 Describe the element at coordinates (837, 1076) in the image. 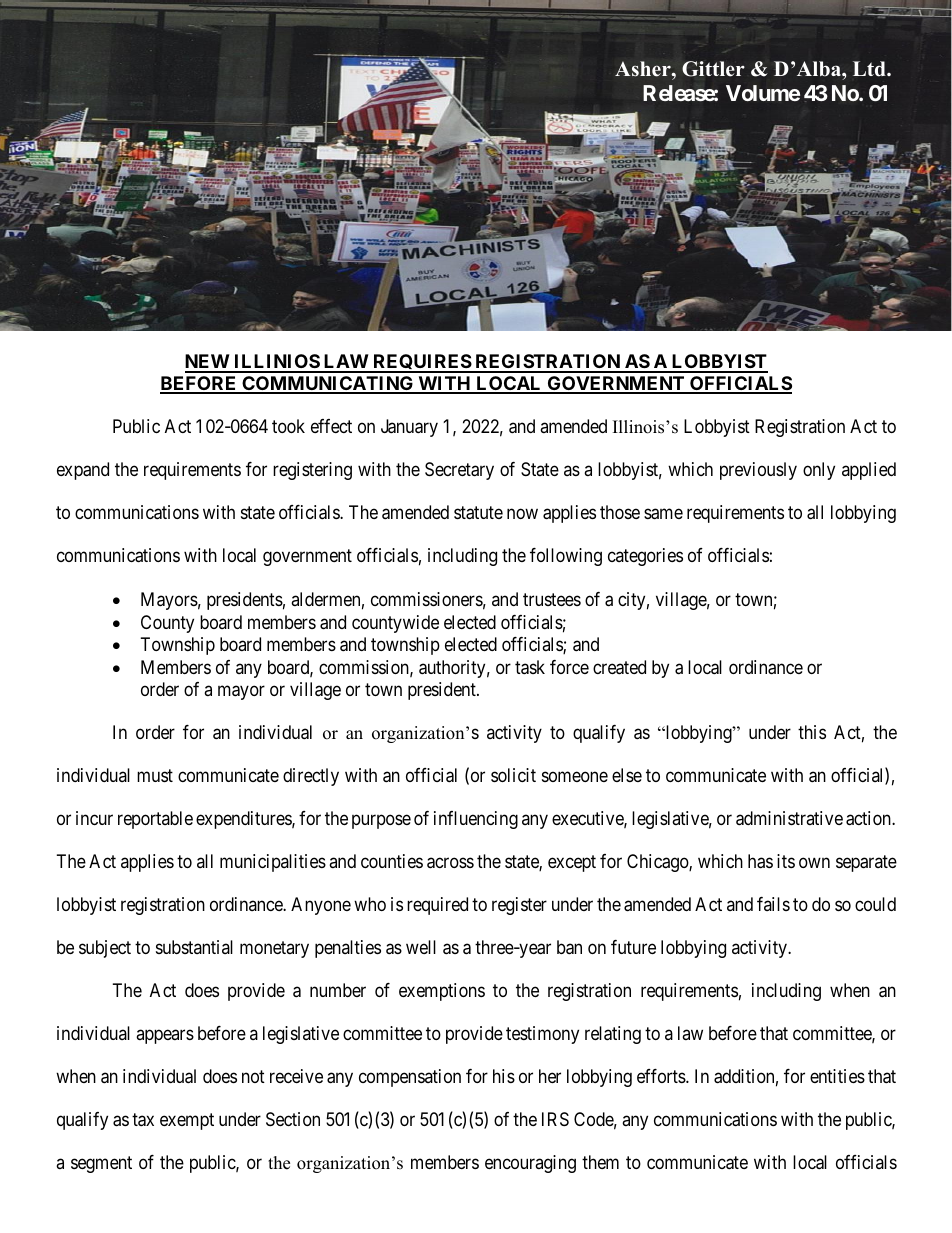

I see `entities` at that location.
